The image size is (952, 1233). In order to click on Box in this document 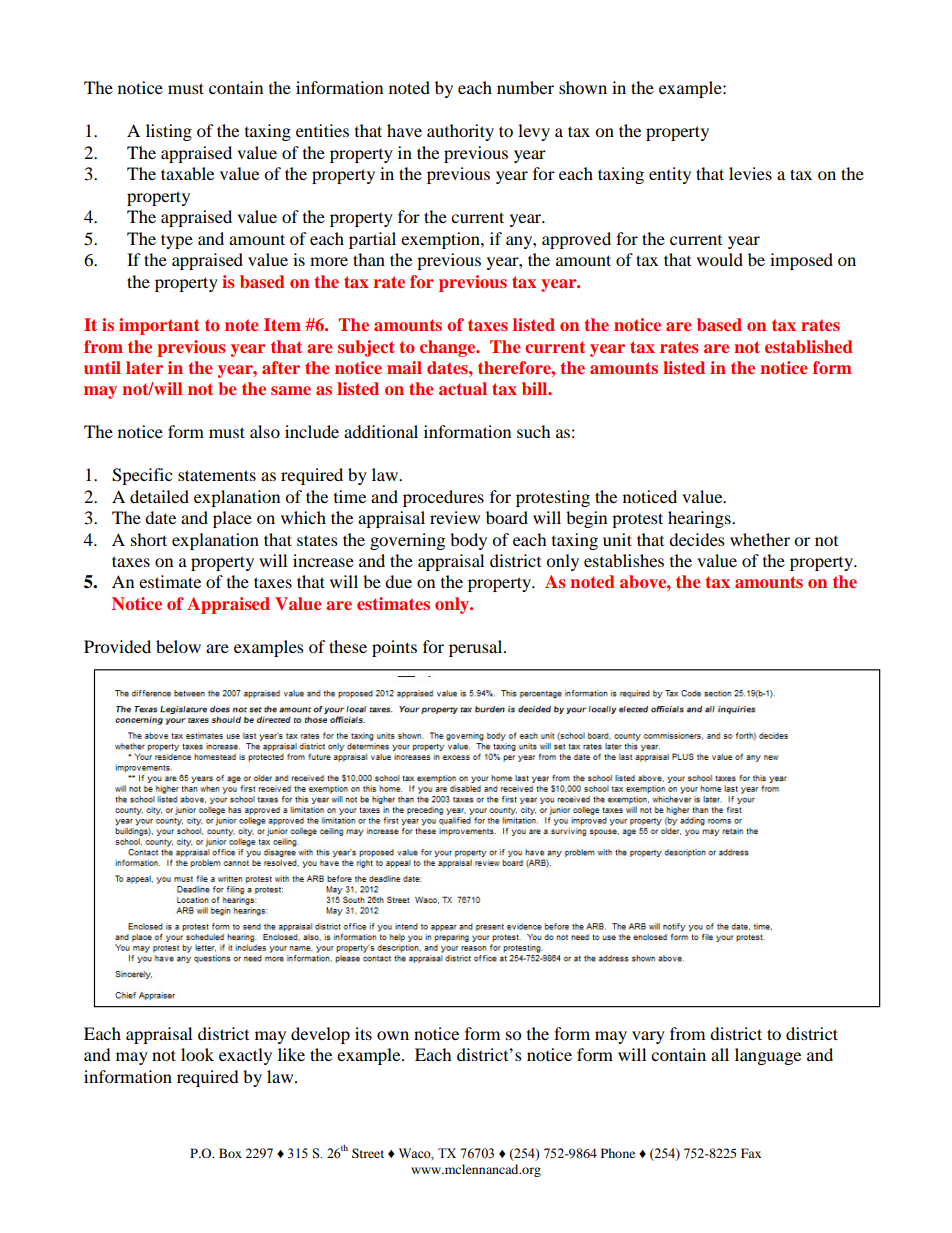, I will do `click(230, 1153)`.
